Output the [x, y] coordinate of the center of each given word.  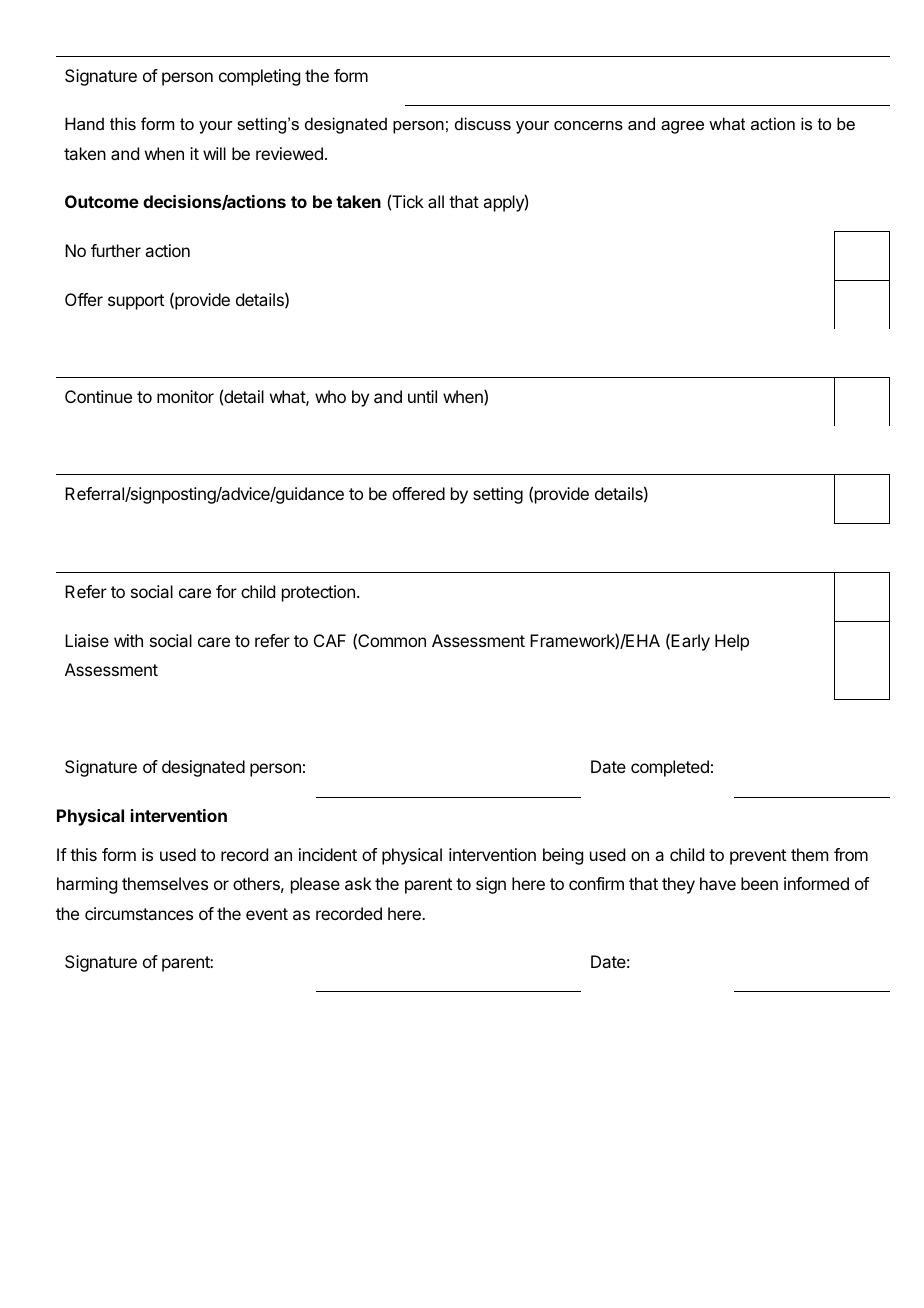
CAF [330, 640]
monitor [185, 396]
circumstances [139, 913]
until [422, 396]
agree [682, 127]
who [330, 396]
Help [732, 642]
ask [358, 883]
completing [259, 77]
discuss [483, 123]
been [759, 883]
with [128, 640]
